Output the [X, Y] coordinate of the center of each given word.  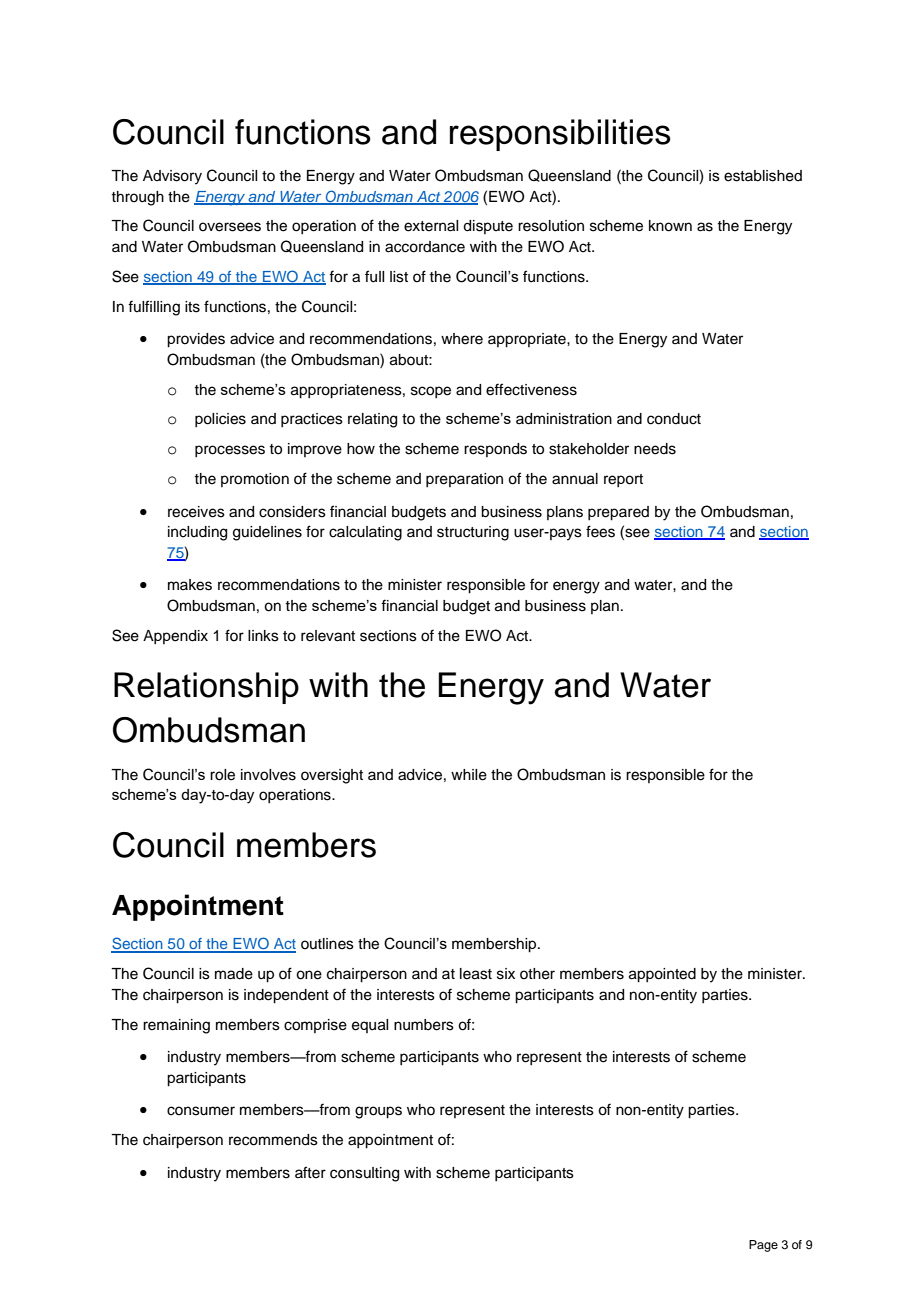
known [670, 226]
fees [600, 531]
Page [763, 1246]
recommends [273, 1140]
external [431, 226]
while [469, 775]
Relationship [206, 688]
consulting [364, 1174]
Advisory [172, 177]
